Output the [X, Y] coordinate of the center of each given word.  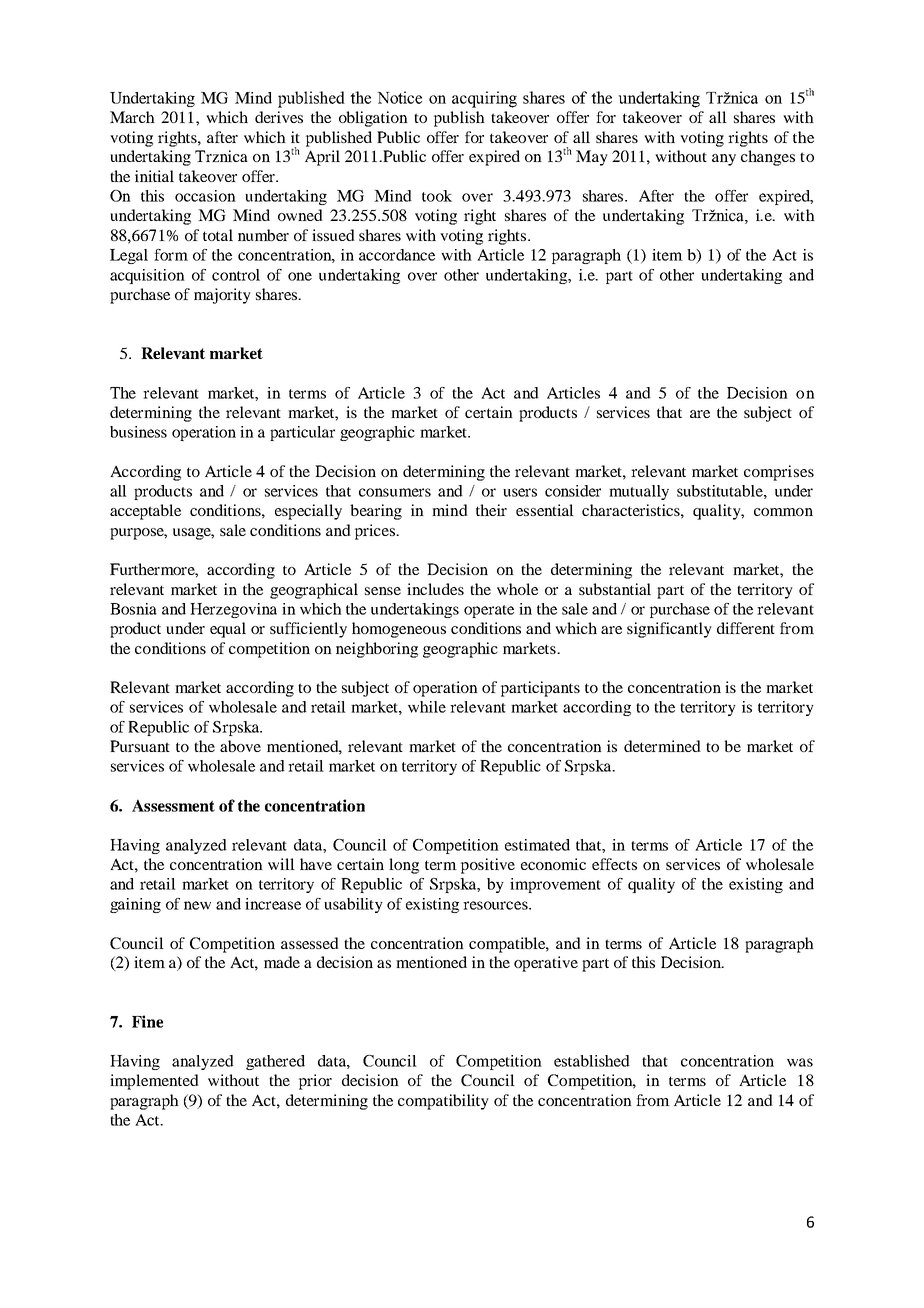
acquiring [484, 99]
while [427, 707]
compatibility [443, 1102]
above [240, 746]
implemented [154, 1082]
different [746, 628]
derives [279, 117]
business [138, 432]
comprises [779, 473]
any [724, 160]
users [520, 492]
